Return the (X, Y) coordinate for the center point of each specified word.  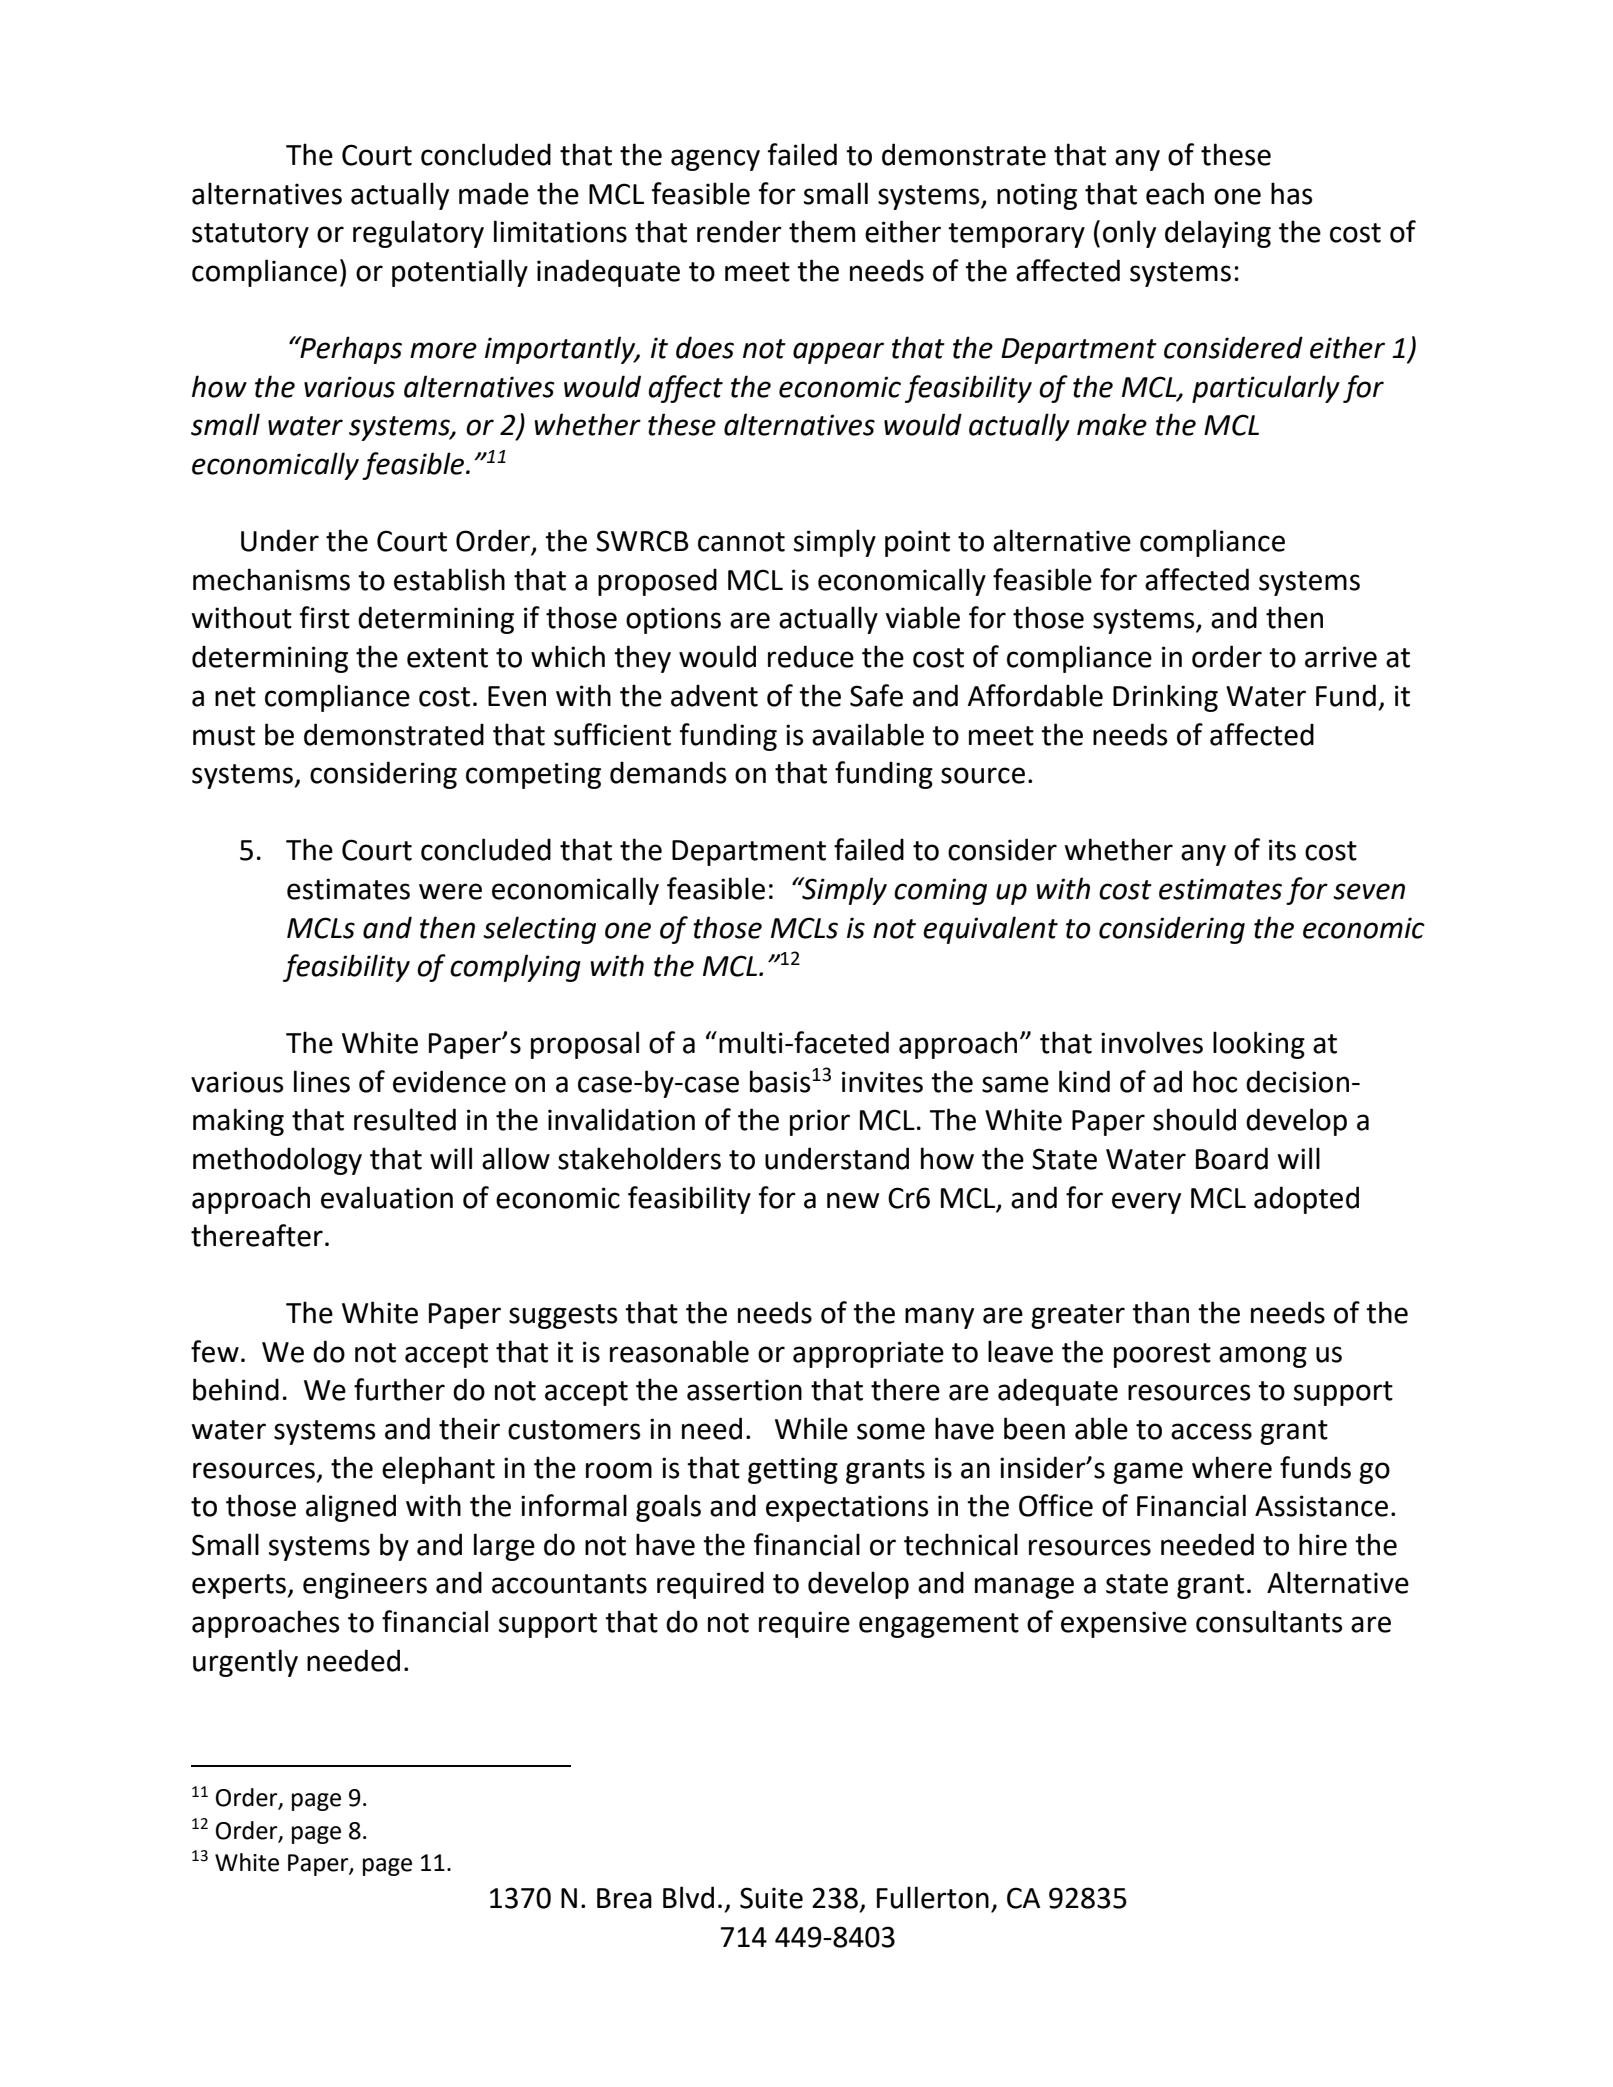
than (1160, 1312)
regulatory (418, 234)
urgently (245, 1663)
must (224, 736)
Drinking (1165, 698)
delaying (1218, 234)
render (739, 231)
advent (714, 695)
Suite (771, 1898)
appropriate (868, 1354)
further (399, 1389)
